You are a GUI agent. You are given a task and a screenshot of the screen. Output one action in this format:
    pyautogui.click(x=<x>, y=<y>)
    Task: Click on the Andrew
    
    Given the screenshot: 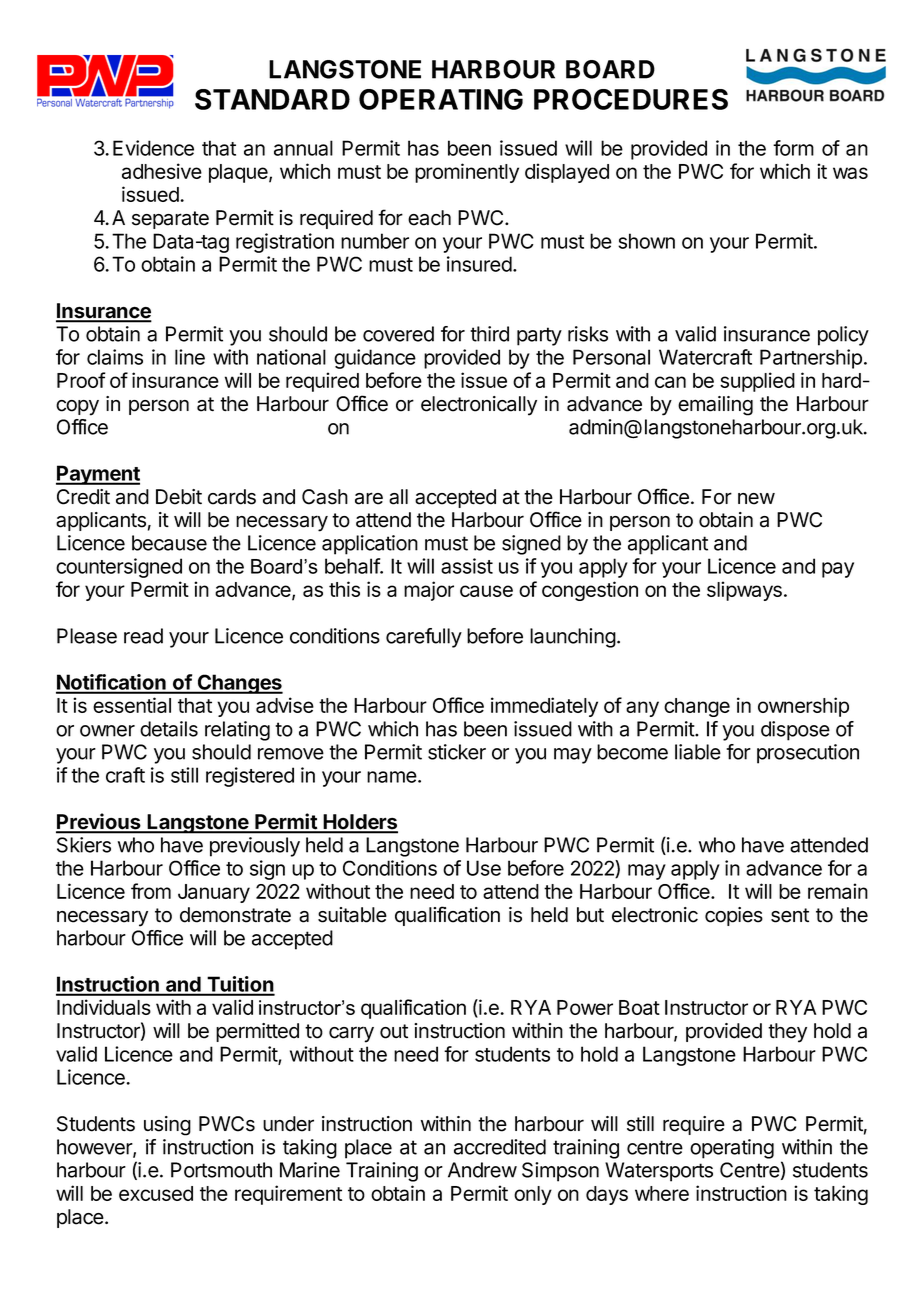 What is the action you would take?
    pyautogui.click(x=482, y=1170)
